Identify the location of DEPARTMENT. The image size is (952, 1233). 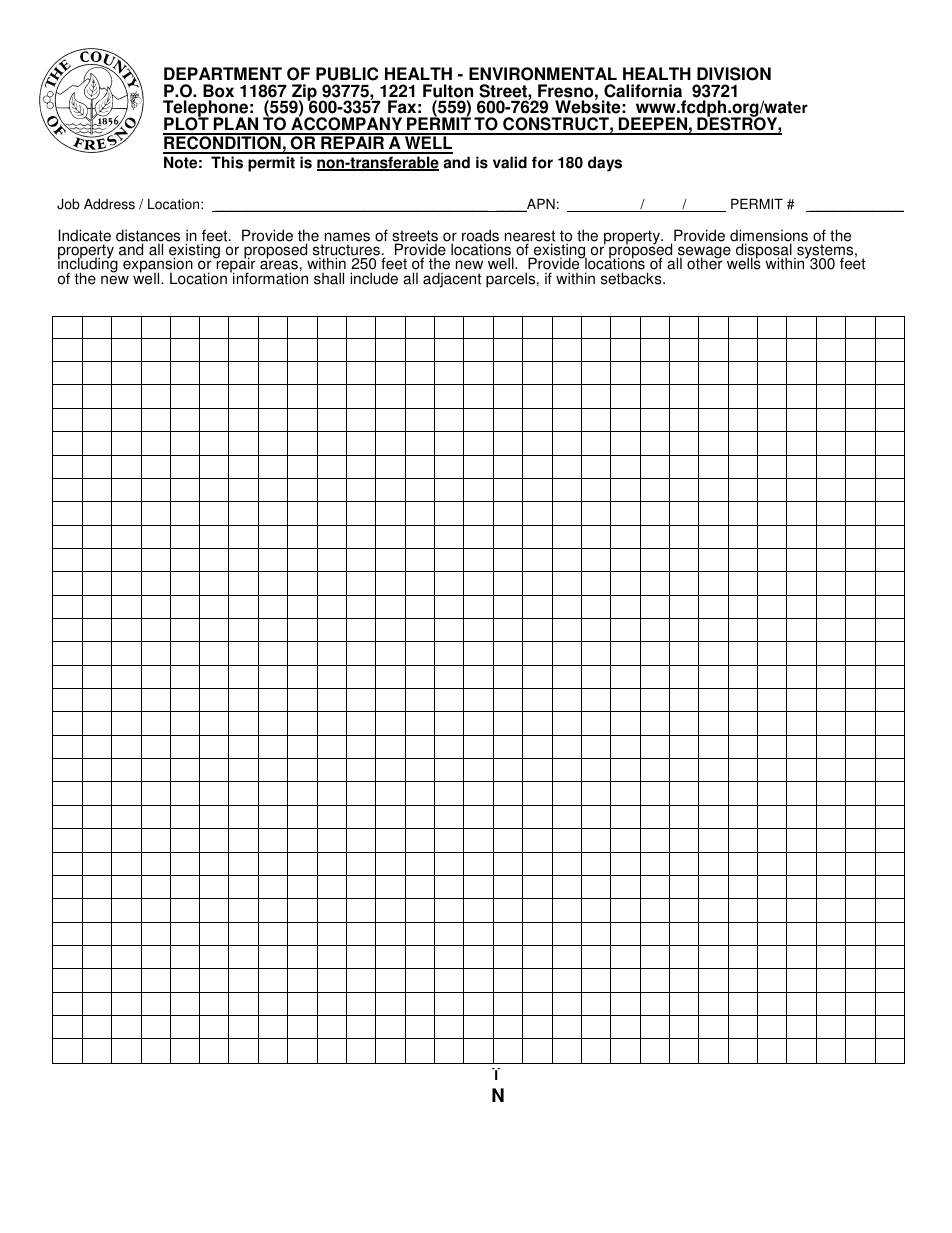
(223, 73).
